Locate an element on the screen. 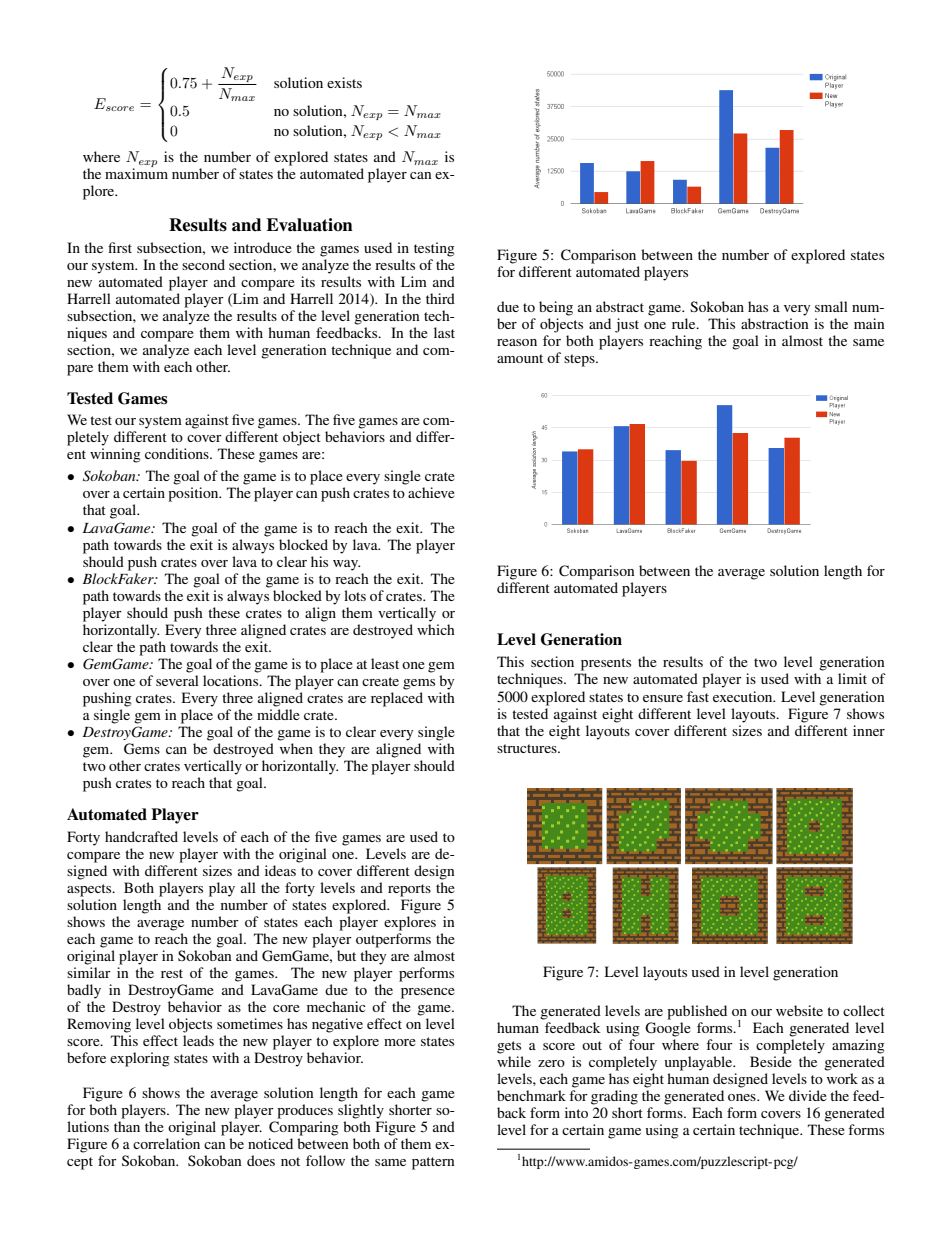  rule is located at coordinates (685, 323).
